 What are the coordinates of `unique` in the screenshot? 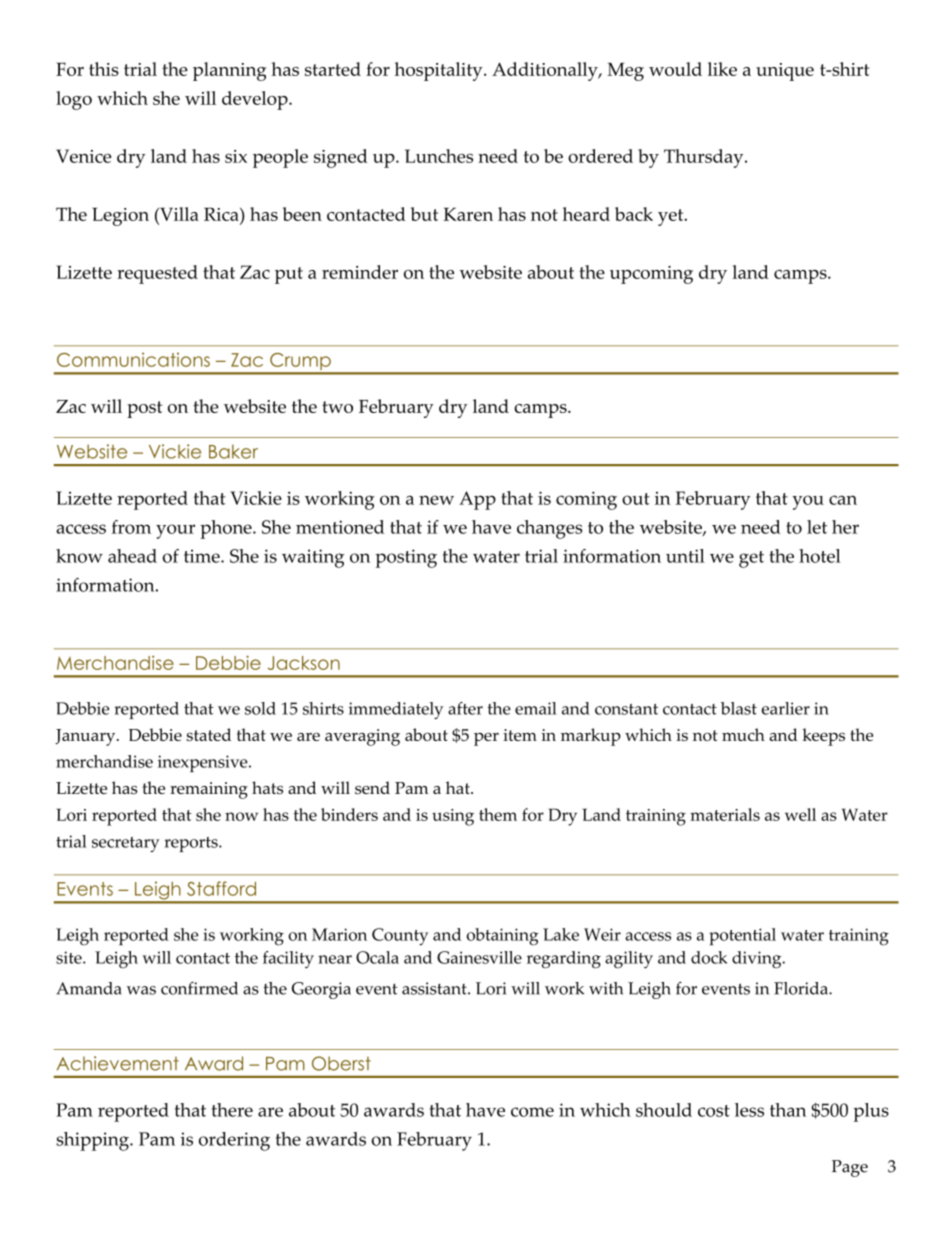 It's located at (785, 72).
